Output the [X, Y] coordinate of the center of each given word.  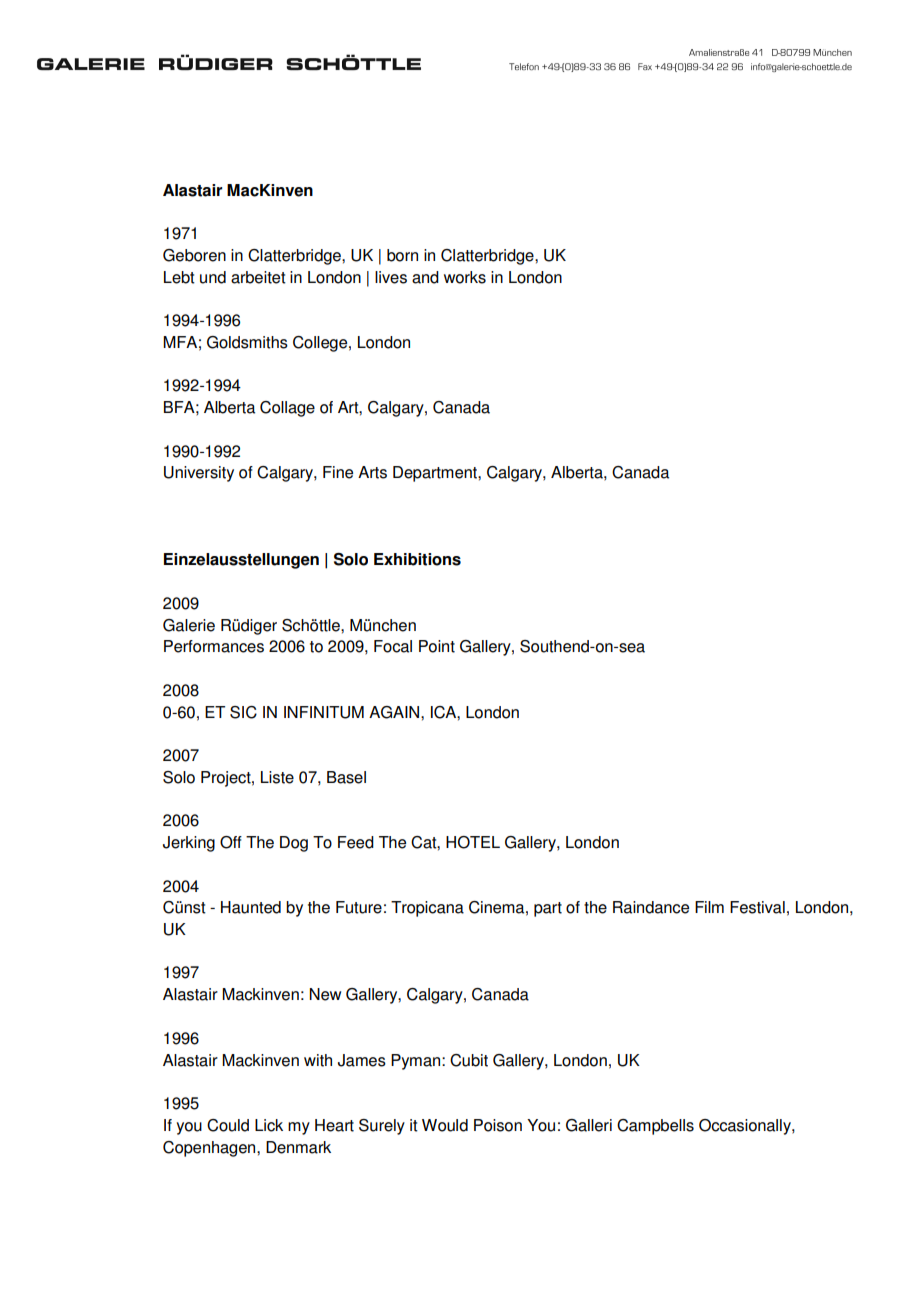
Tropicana [427, 909]
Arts [372, 472]
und [213, 277]
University [199, 474]
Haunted [251, 907]
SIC [243, 712]
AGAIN [395, 712]
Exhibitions [417, 559]
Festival [757, 907]
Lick [269, 1125]
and [425, 277]
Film [709, 907]
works [465, 277]
